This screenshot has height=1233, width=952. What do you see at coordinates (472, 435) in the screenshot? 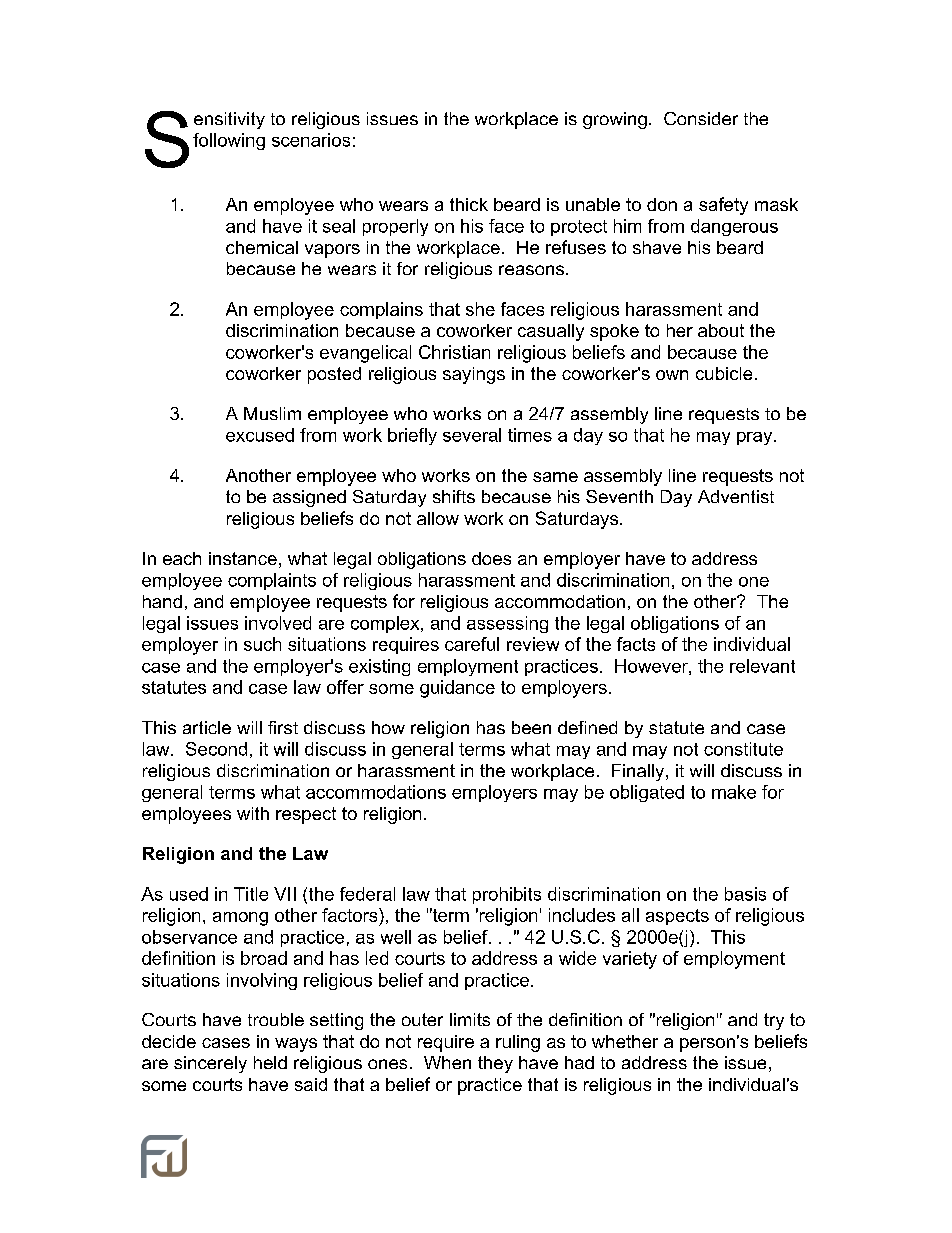
I see `several` at bounding box center [472, 435].
